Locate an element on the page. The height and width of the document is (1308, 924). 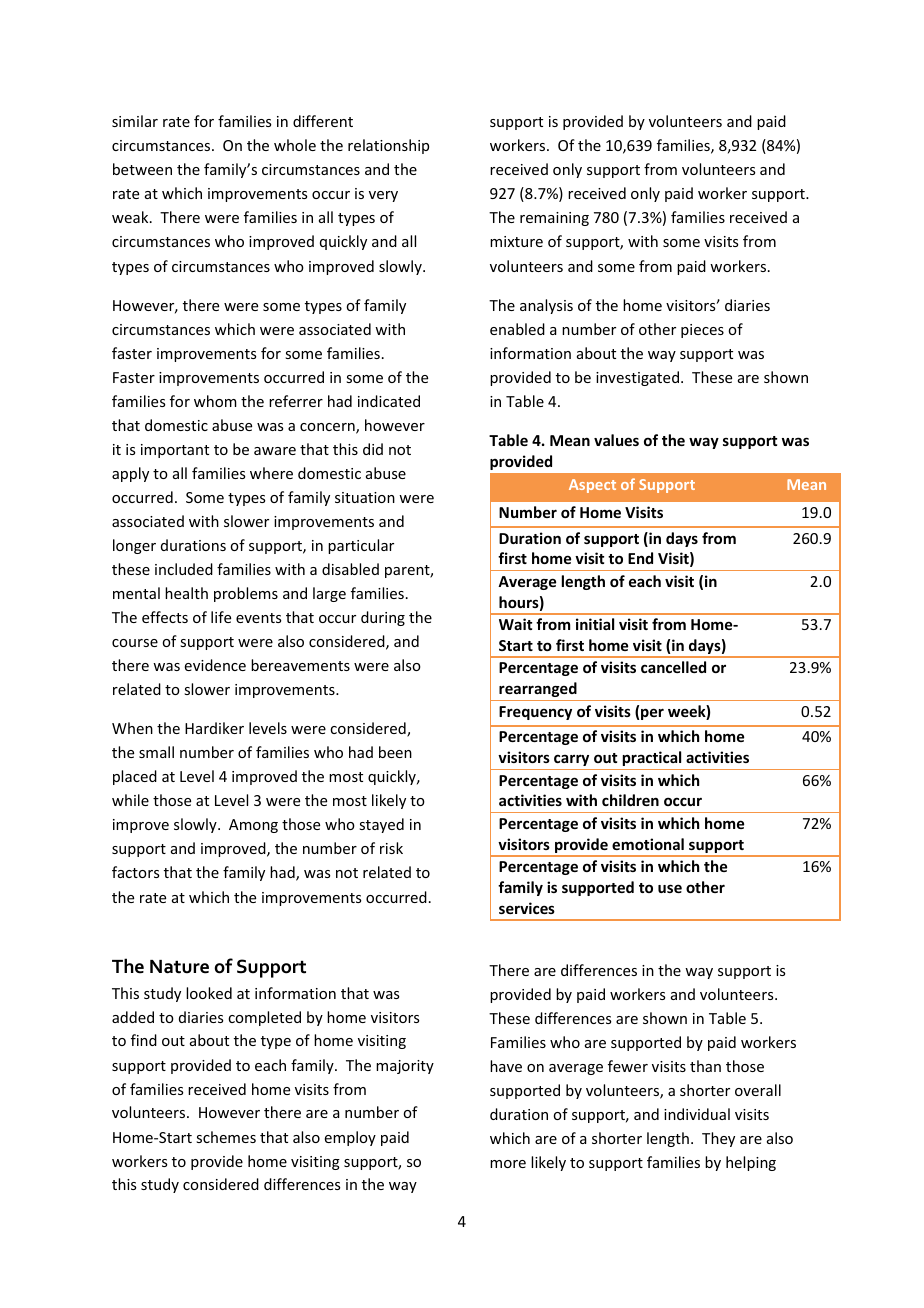
small is located at coordinates (156, 752).
